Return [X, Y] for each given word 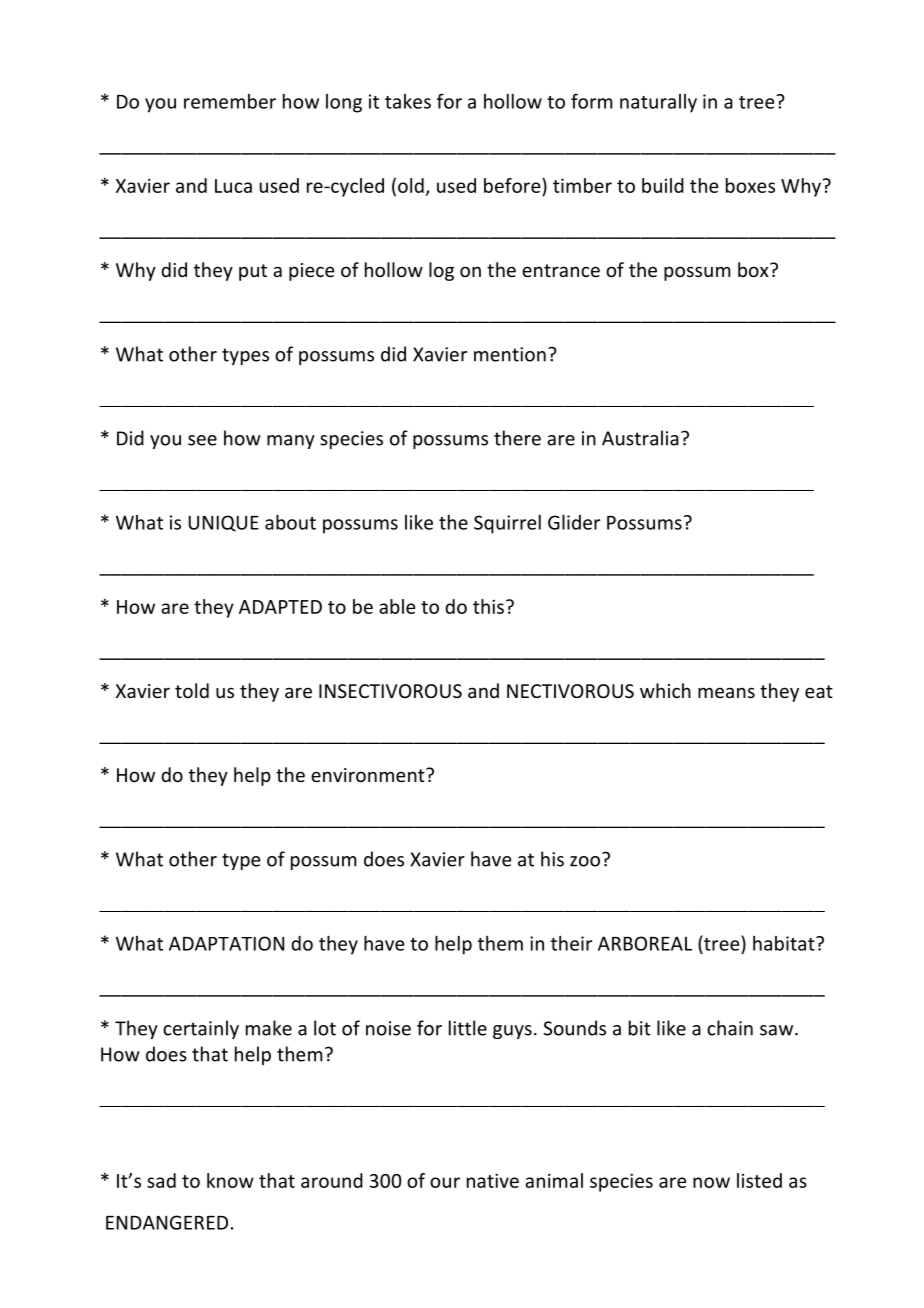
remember [230, 101]
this [488, 606]
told [192, 690]
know [230, 1180]
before [513, 185]
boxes [750, 185]
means [726, 692]
